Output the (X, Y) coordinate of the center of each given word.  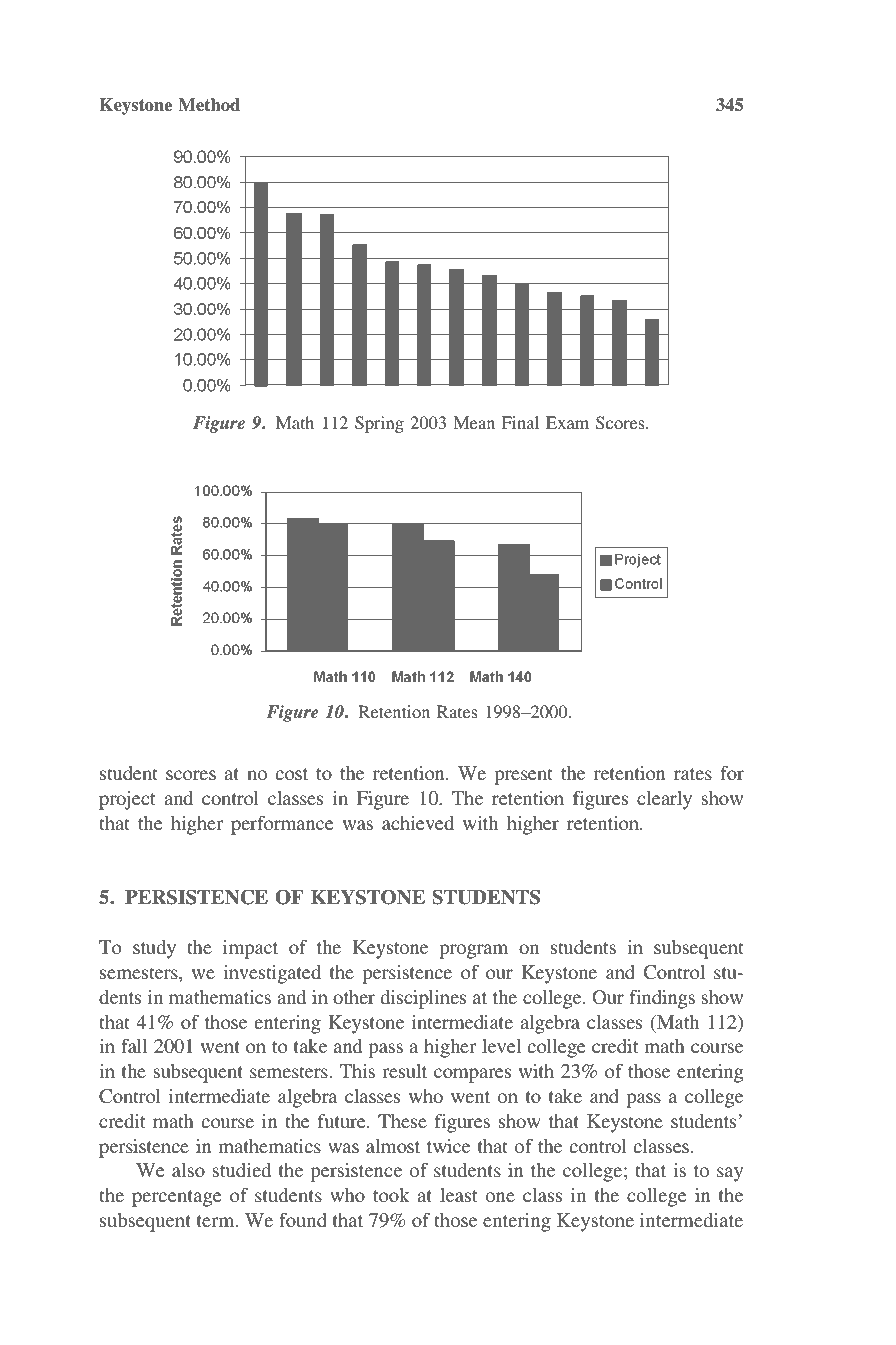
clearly (664, 800)
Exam (567, 422)
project (127, 800)
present (523, 776)
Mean (474, 422)
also (188, 1170)
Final (520, 422)
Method (209, 105)
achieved (418, 823)
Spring (379, 424)
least (458, 1195)
